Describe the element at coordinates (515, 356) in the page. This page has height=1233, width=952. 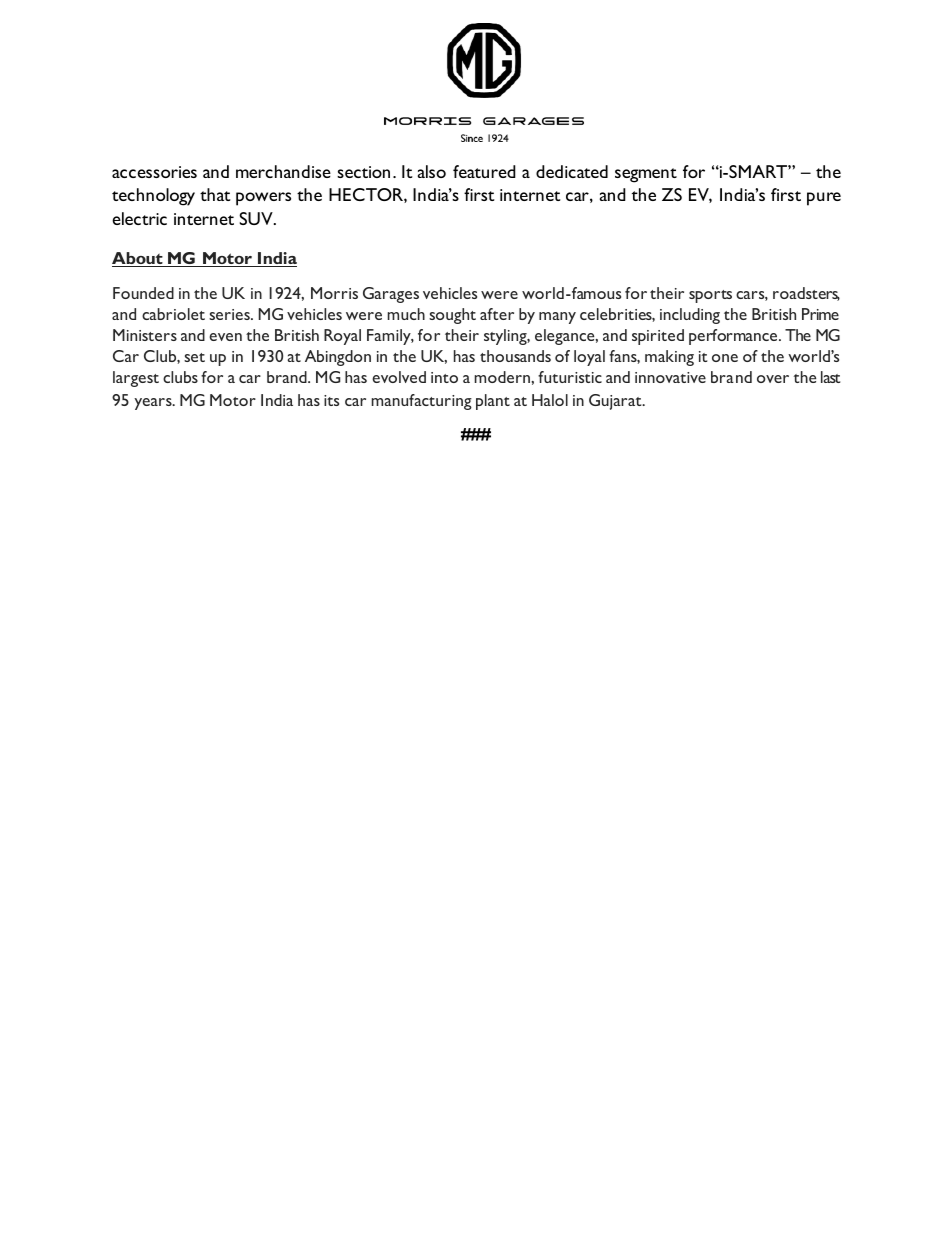
I see `thousands` at that location.
